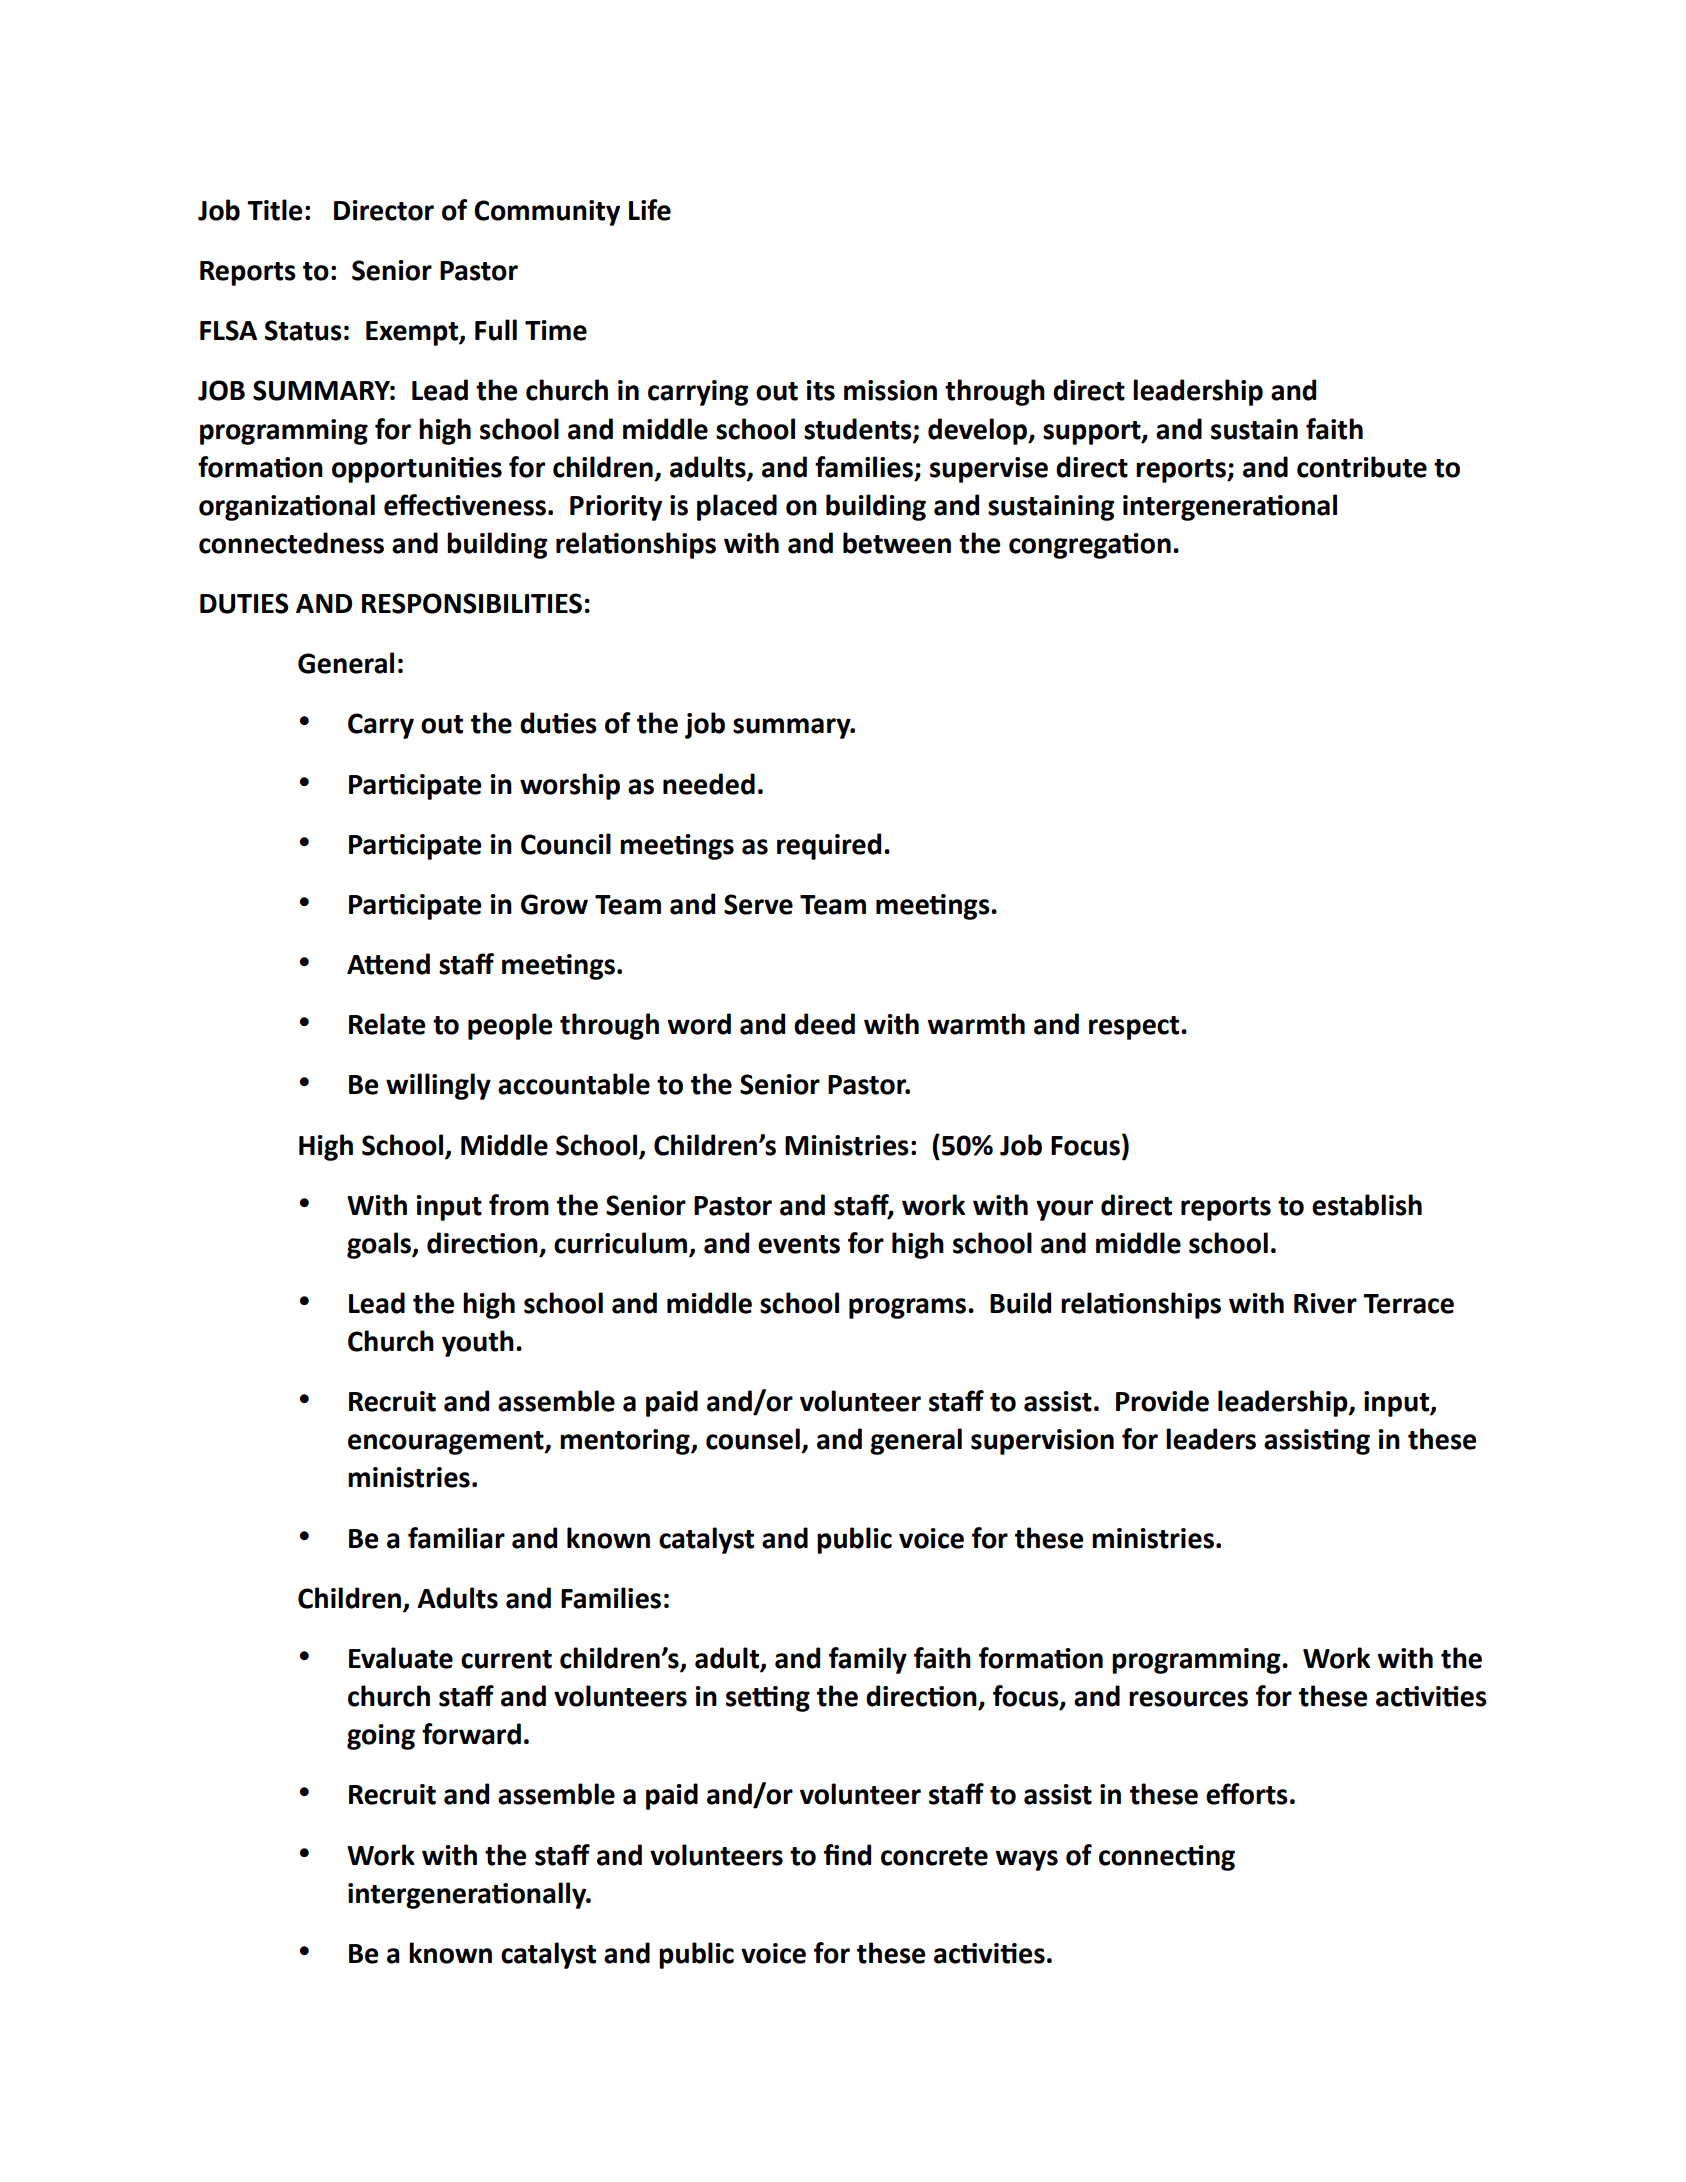 This screenshot has height=2182, width=1686. I want to click on deed, so click(824, 1024).
